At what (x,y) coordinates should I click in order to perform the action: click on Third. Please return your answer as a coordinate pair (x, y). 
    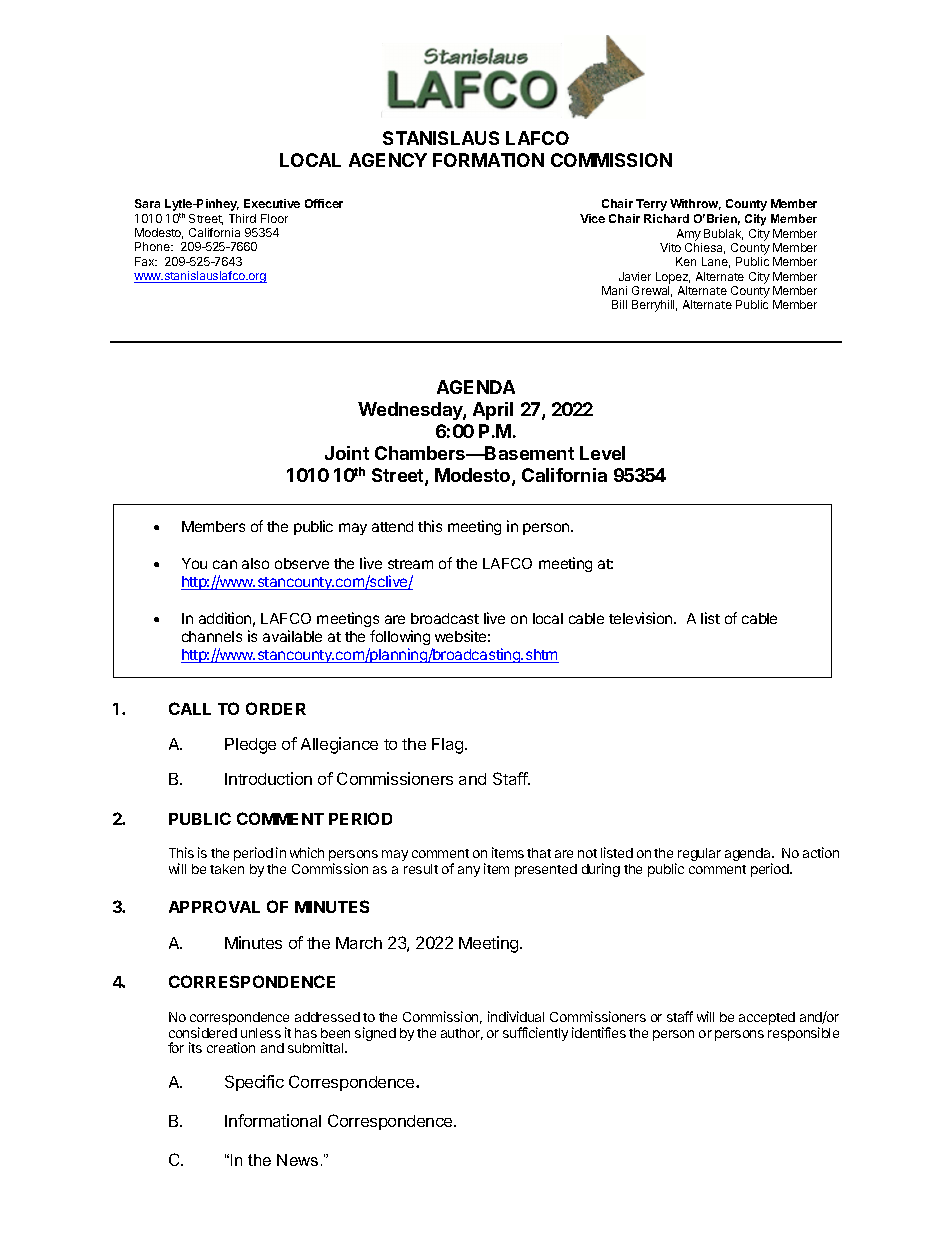
    Looking at the image, I should click on (242, 218).
